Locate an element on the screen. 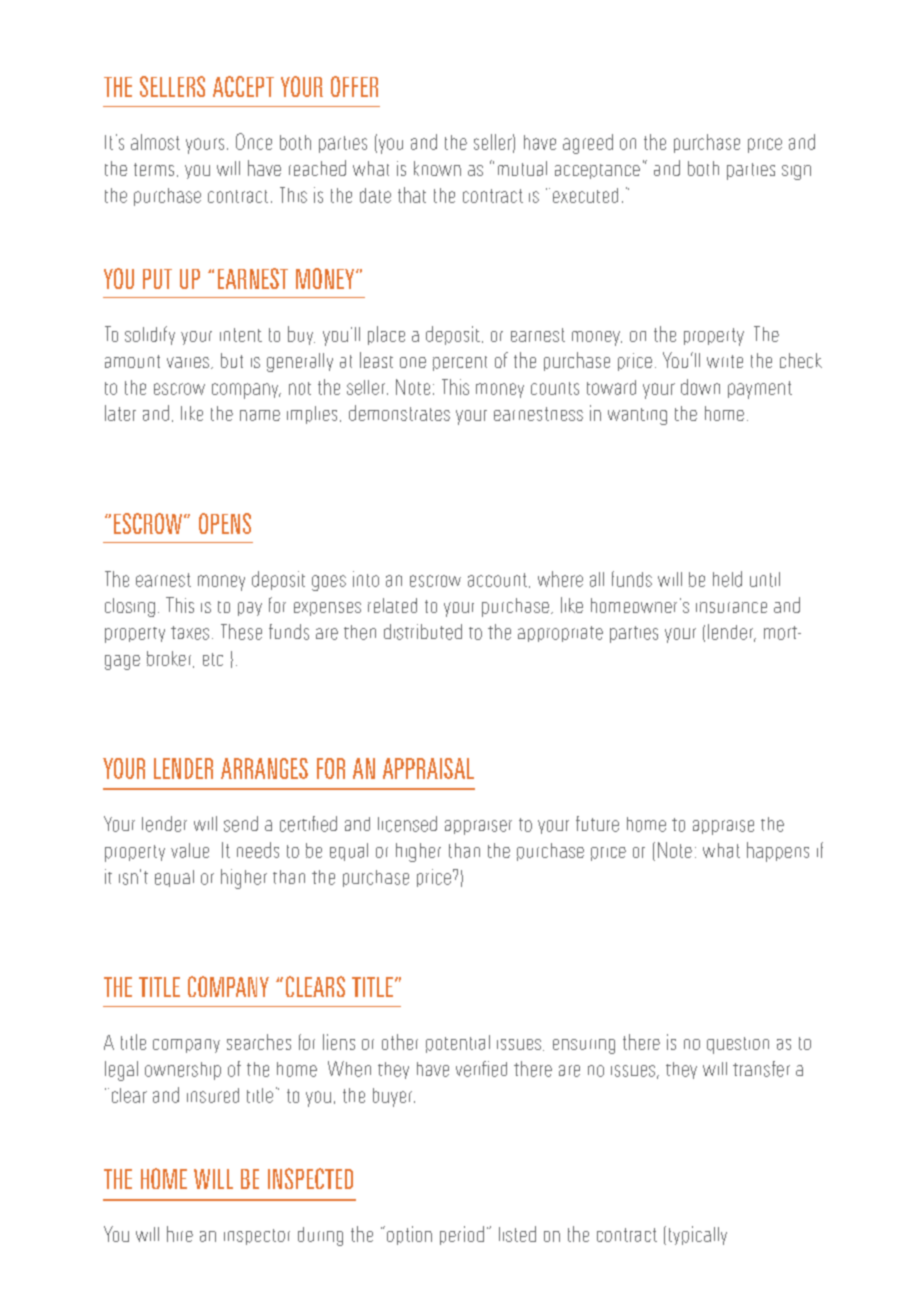 The width and height of the screenshot is (924, 1308). sign is located at coordinates (796, 172).
